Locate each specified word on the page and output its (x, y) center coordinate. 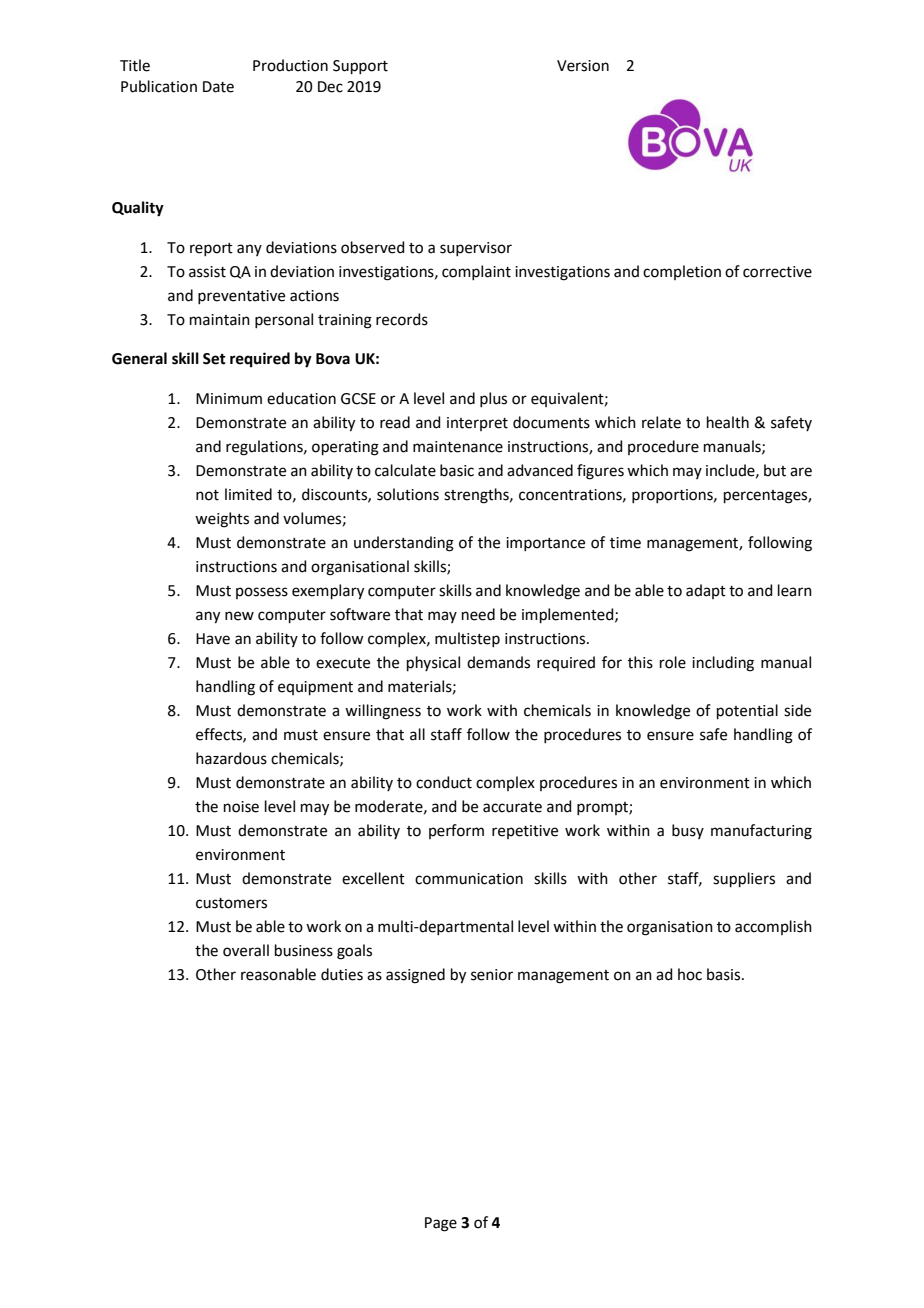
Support (360, 67)
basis (725, 974)
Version (583, 66)
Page (441, 1224)
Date (218, 87)
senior (492, 975)
